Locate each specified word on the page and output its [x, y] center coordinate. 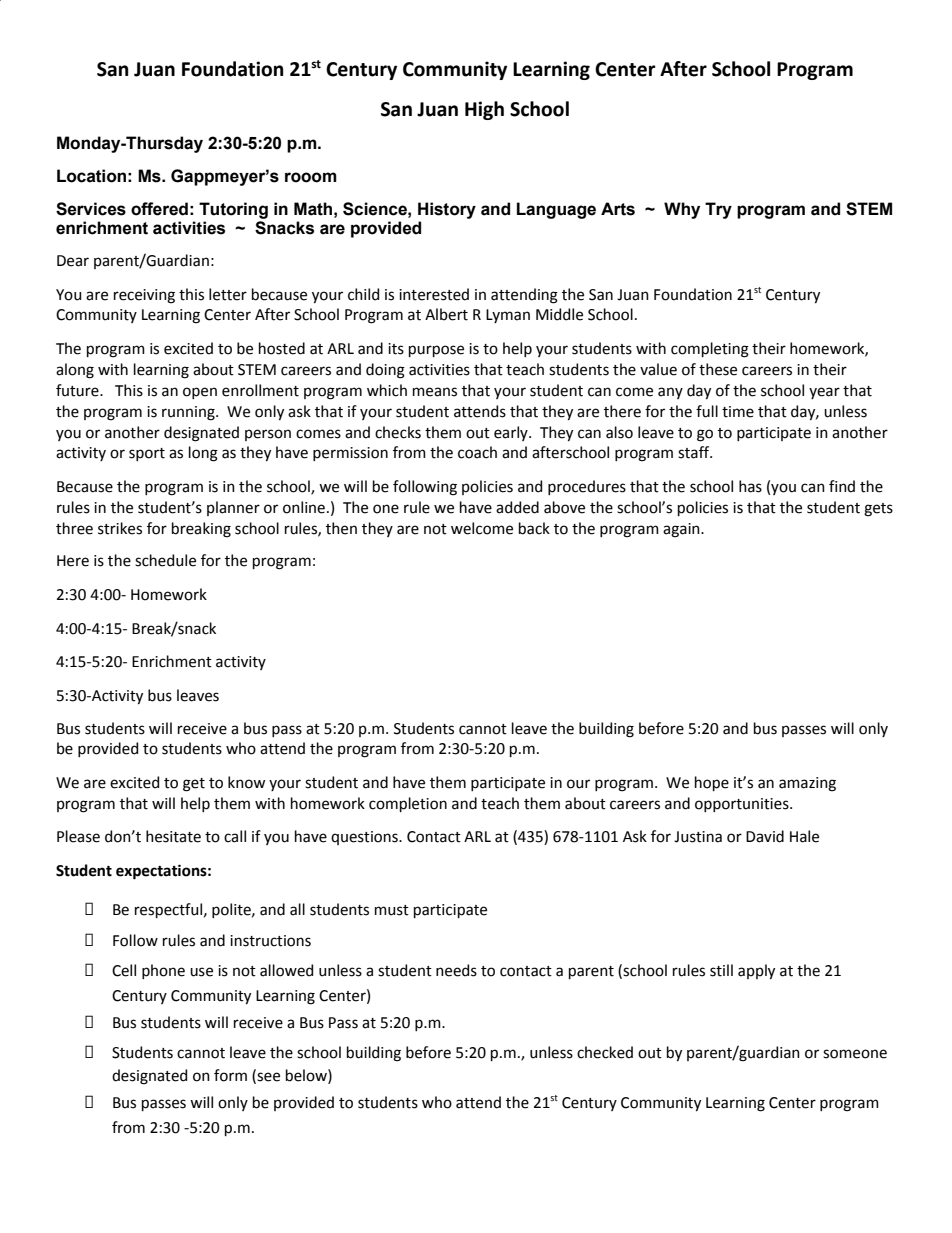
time [738, 412]
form [230, 1075]
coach [477, 452]
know [246, 782]
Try [718, 210]
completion [408, 804]
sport [147, 454]
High [484, 110]
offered [159, 209]
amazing [807, 784]
